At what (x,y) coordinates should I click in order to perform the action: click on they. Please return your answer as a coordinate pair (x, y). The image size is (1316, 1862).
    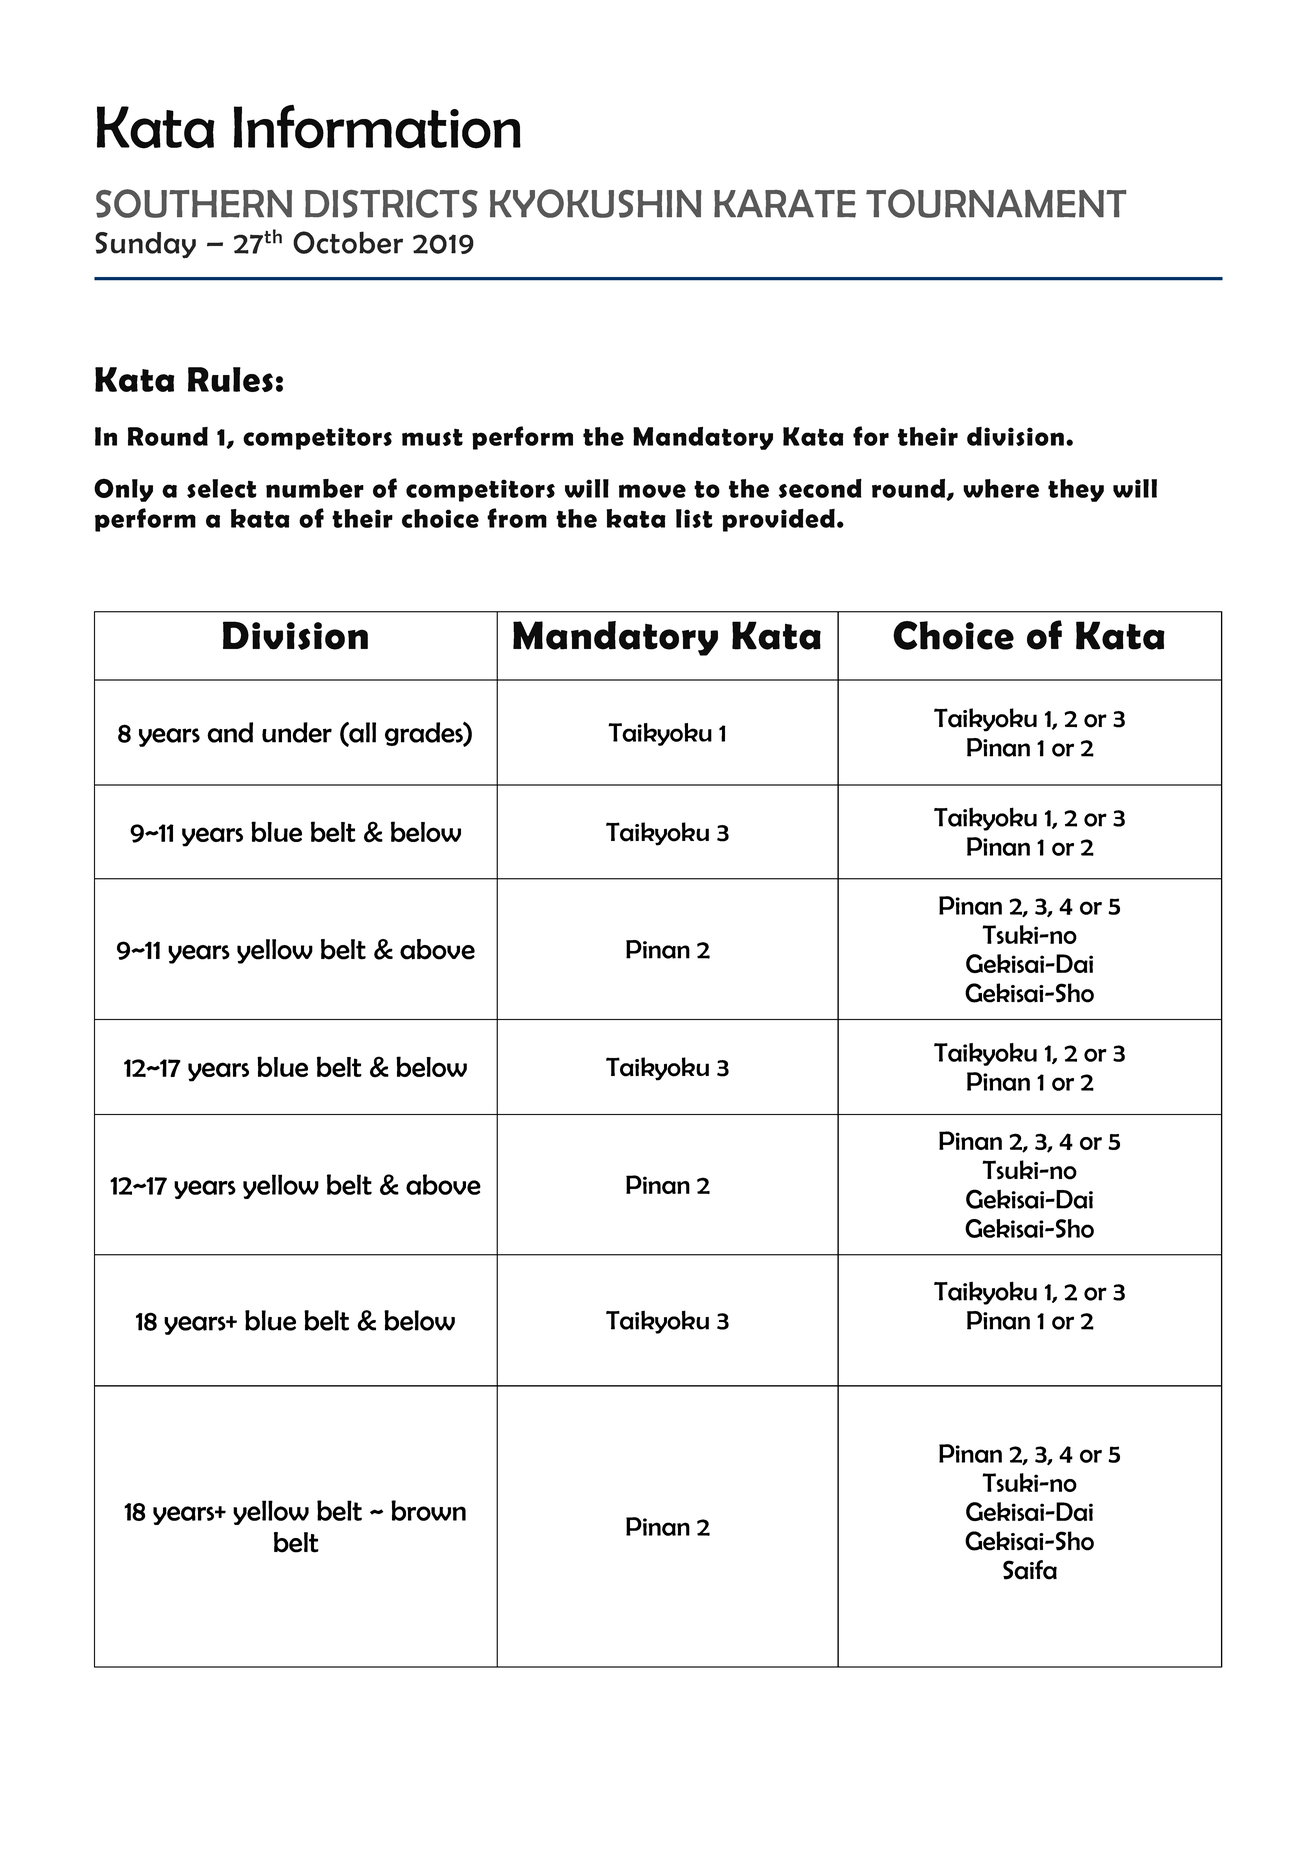
    Looking at the image, I should click on (1076, 490).
